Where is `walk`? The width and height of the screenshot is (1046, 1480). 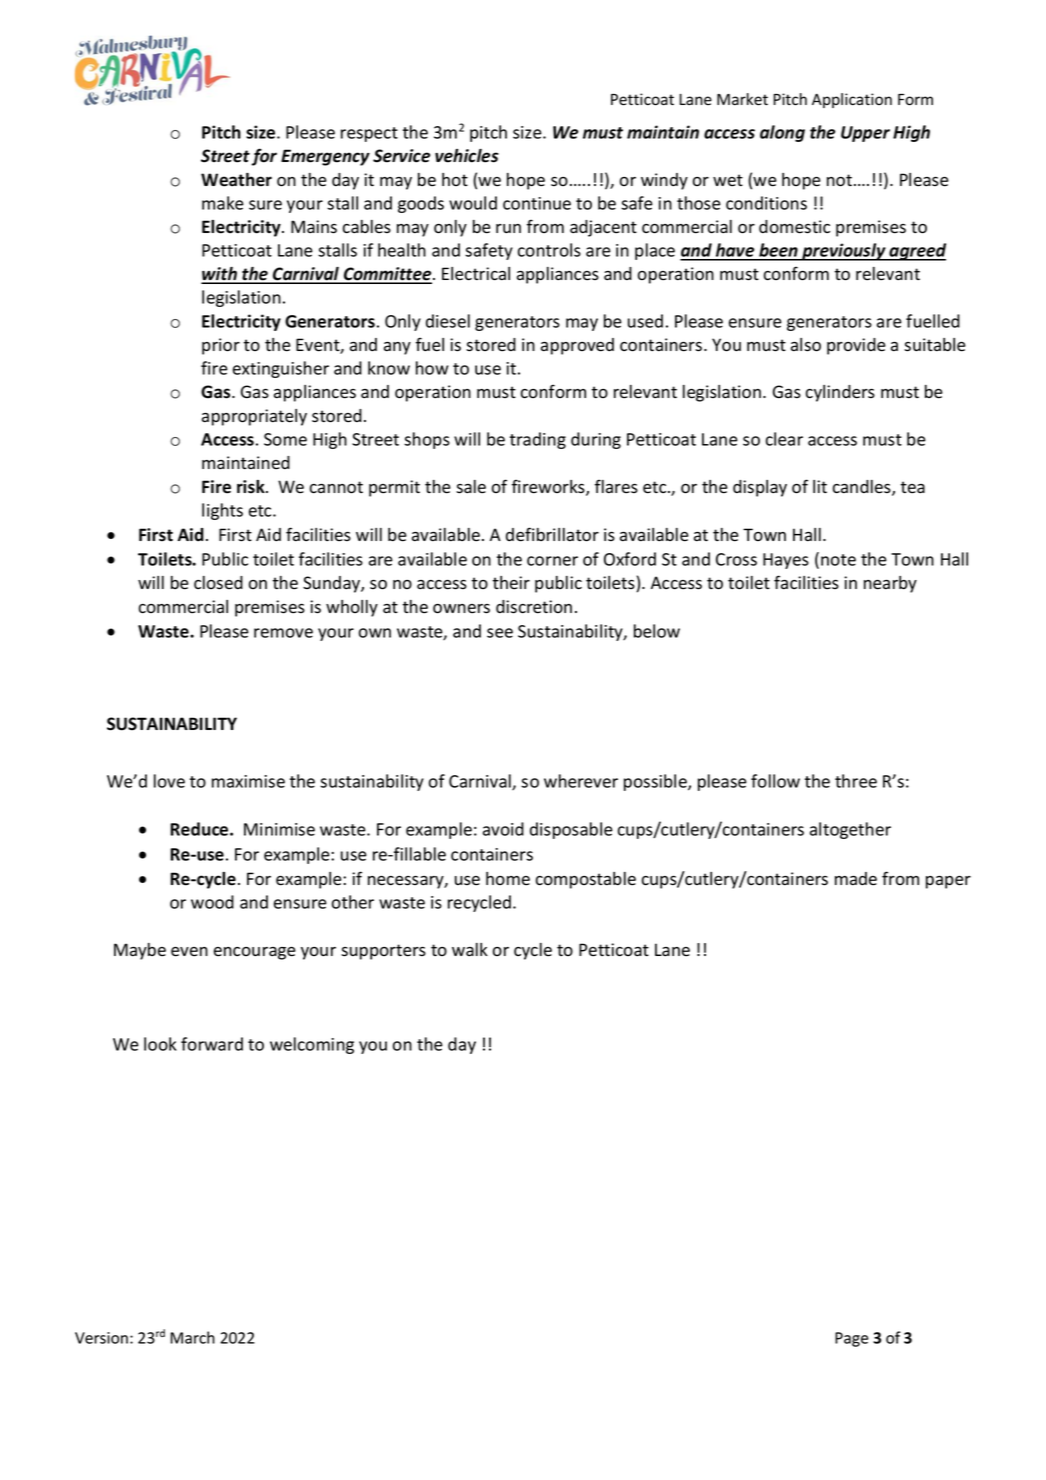
walk is located at coordinates (470, 950).
